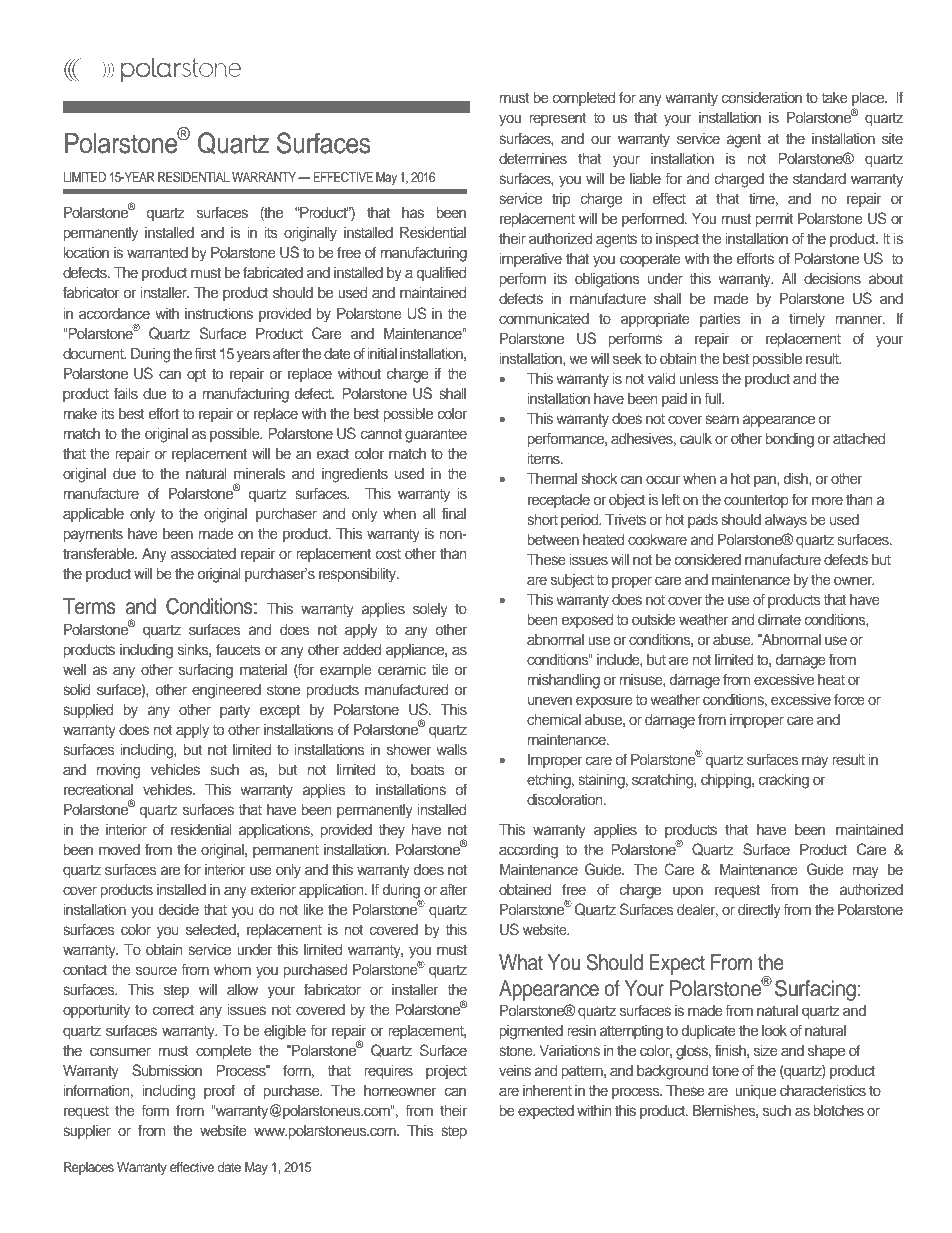  Describe the element at coordinates (436, 436) in the screenshot. I see `guarantee` at that location.
